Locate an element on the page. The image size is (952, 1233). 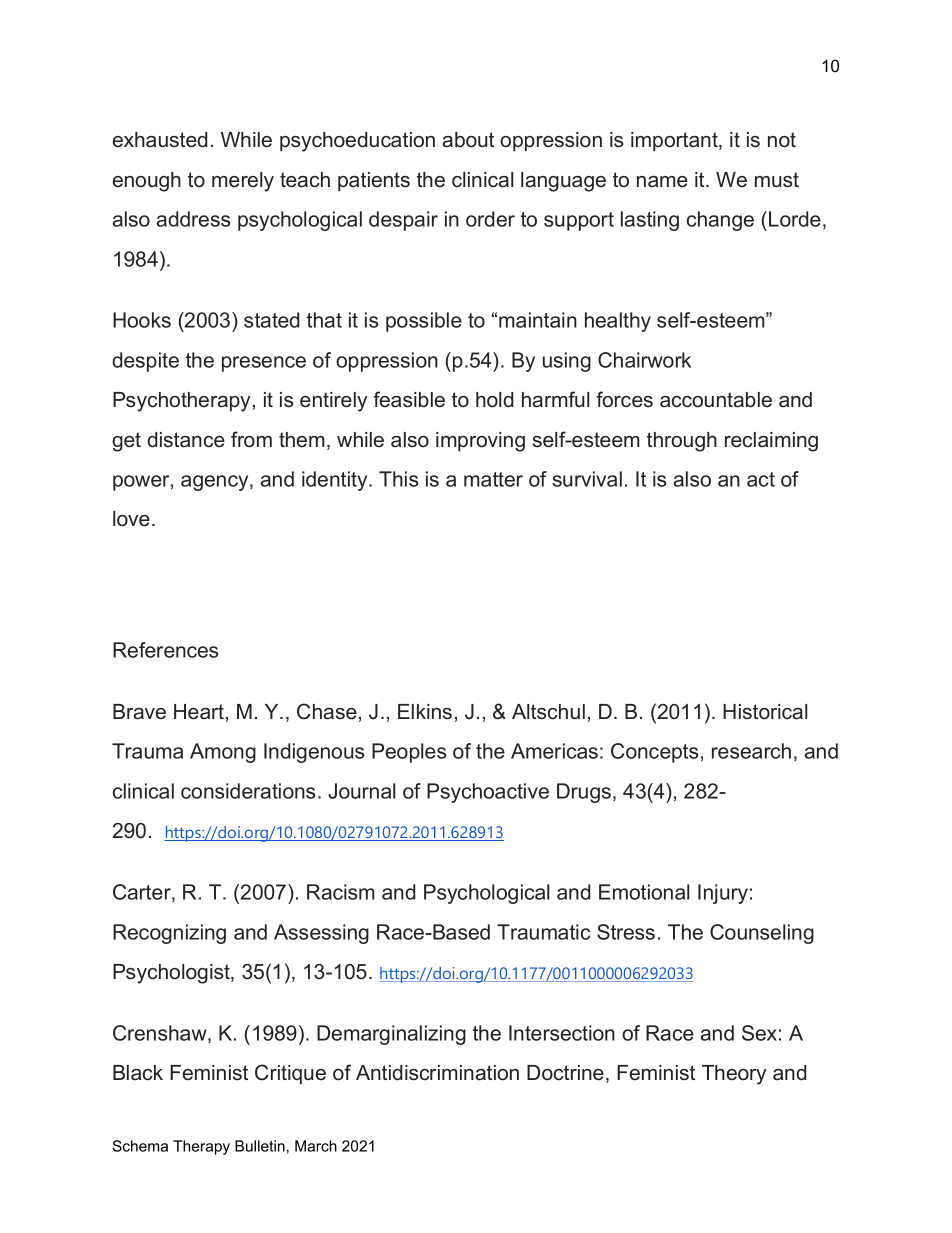
Doctrine is located at coordinates (565, 1073).
